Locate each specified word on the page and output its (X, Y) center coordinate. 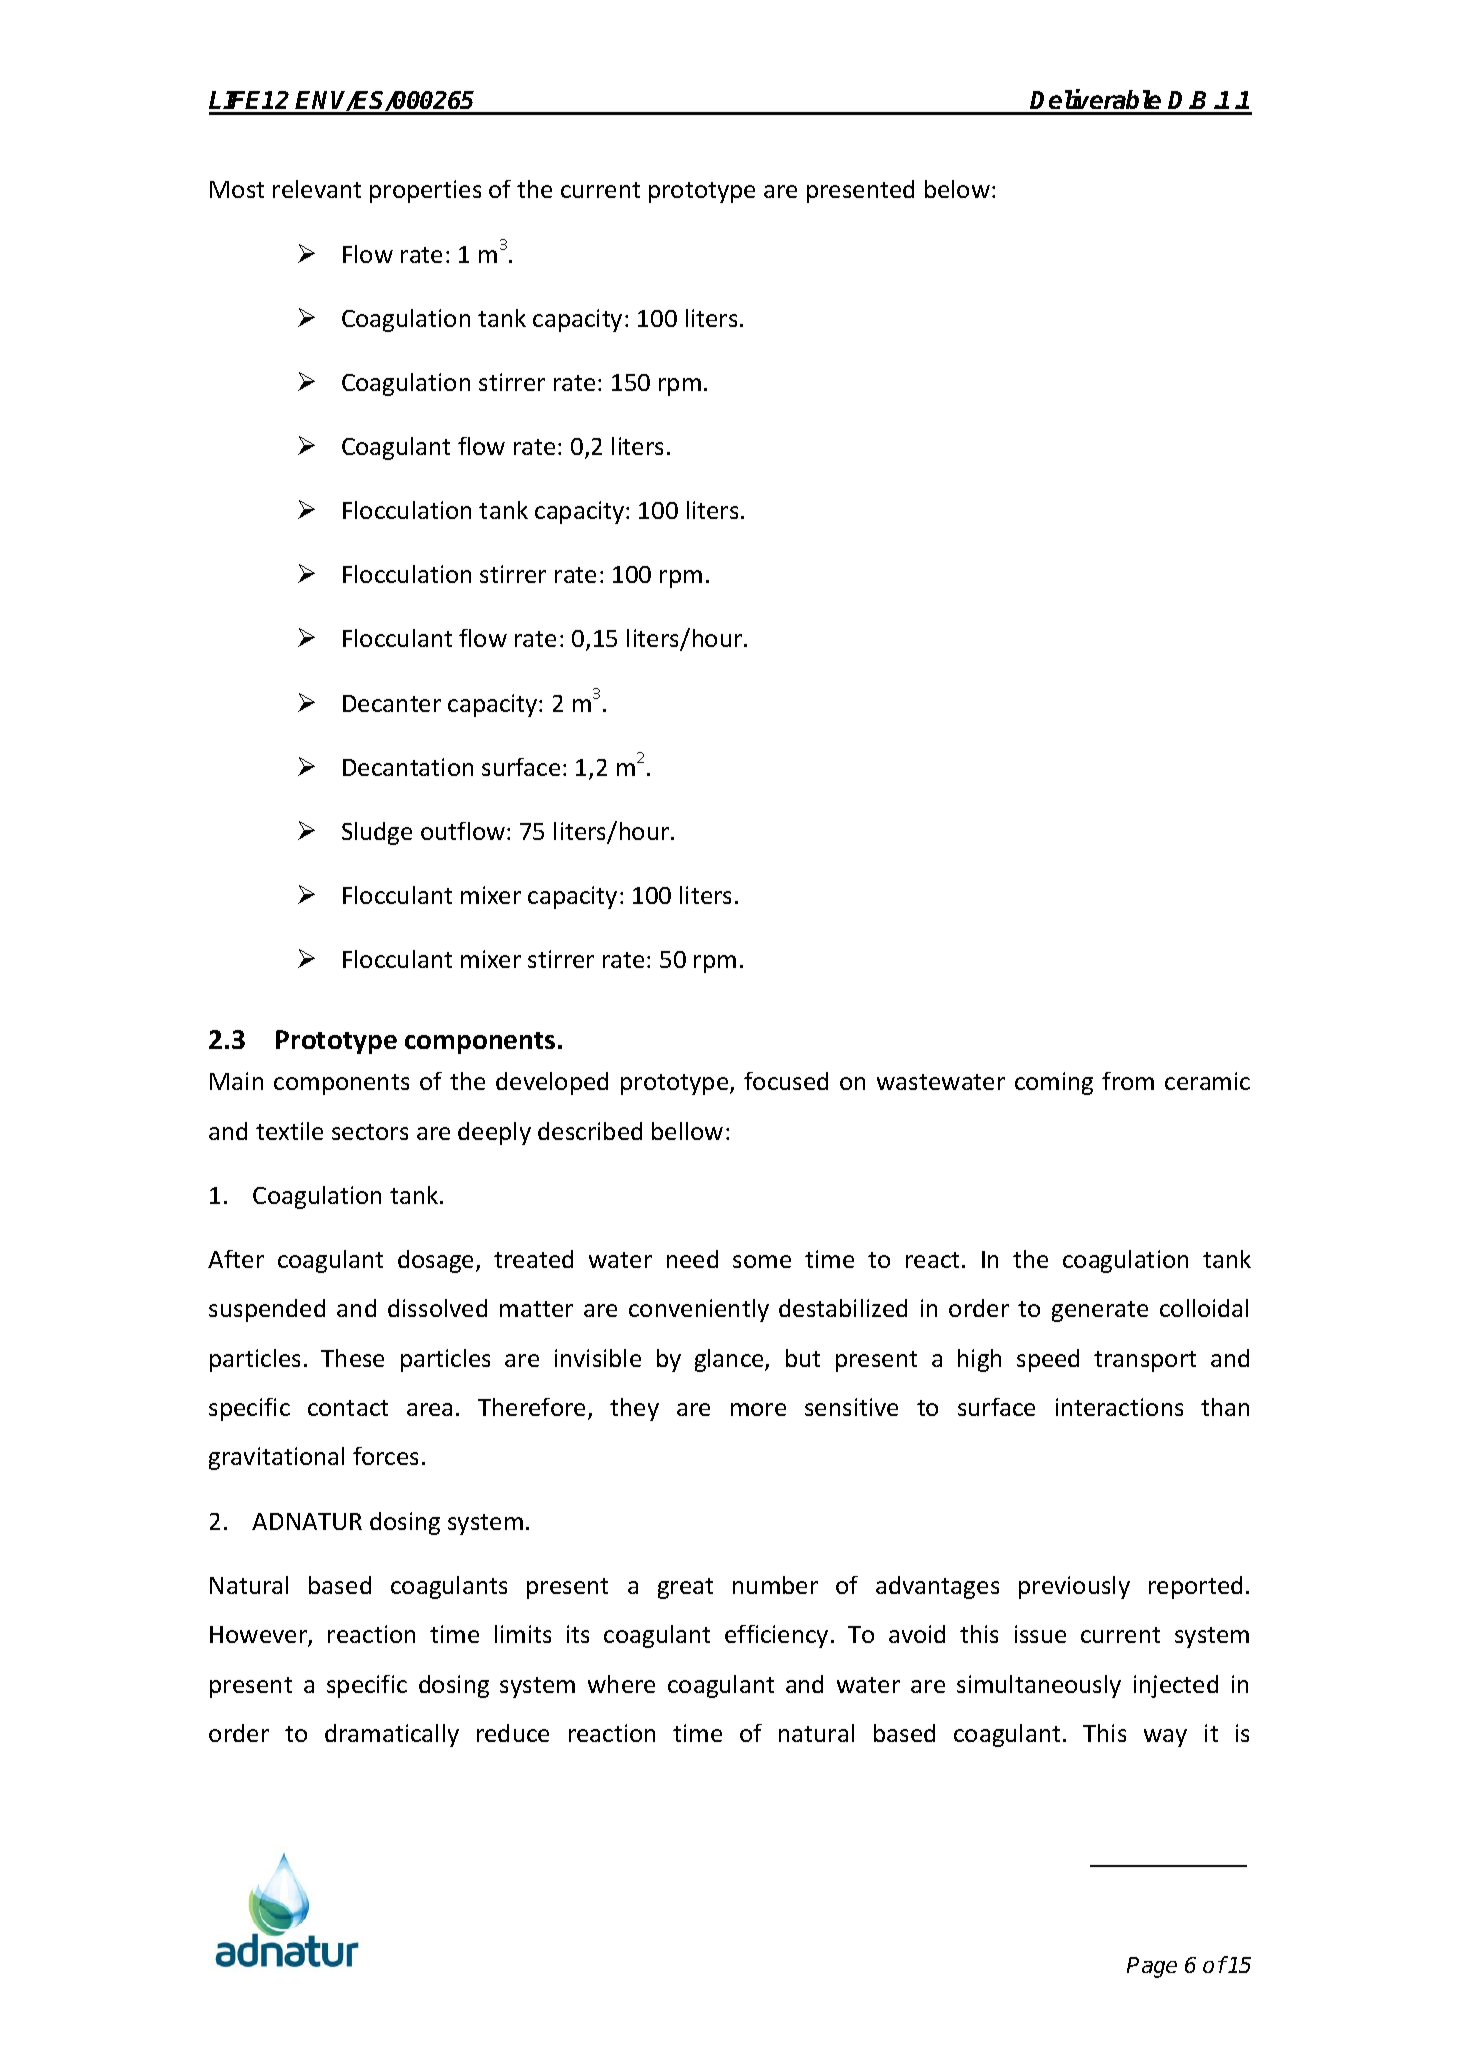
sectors (370, 1132)
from (1128, 1081)
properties (425, 191)
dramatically (392, 1735)
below (957, 189)
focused (786, 1081)
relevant (317, 189)
